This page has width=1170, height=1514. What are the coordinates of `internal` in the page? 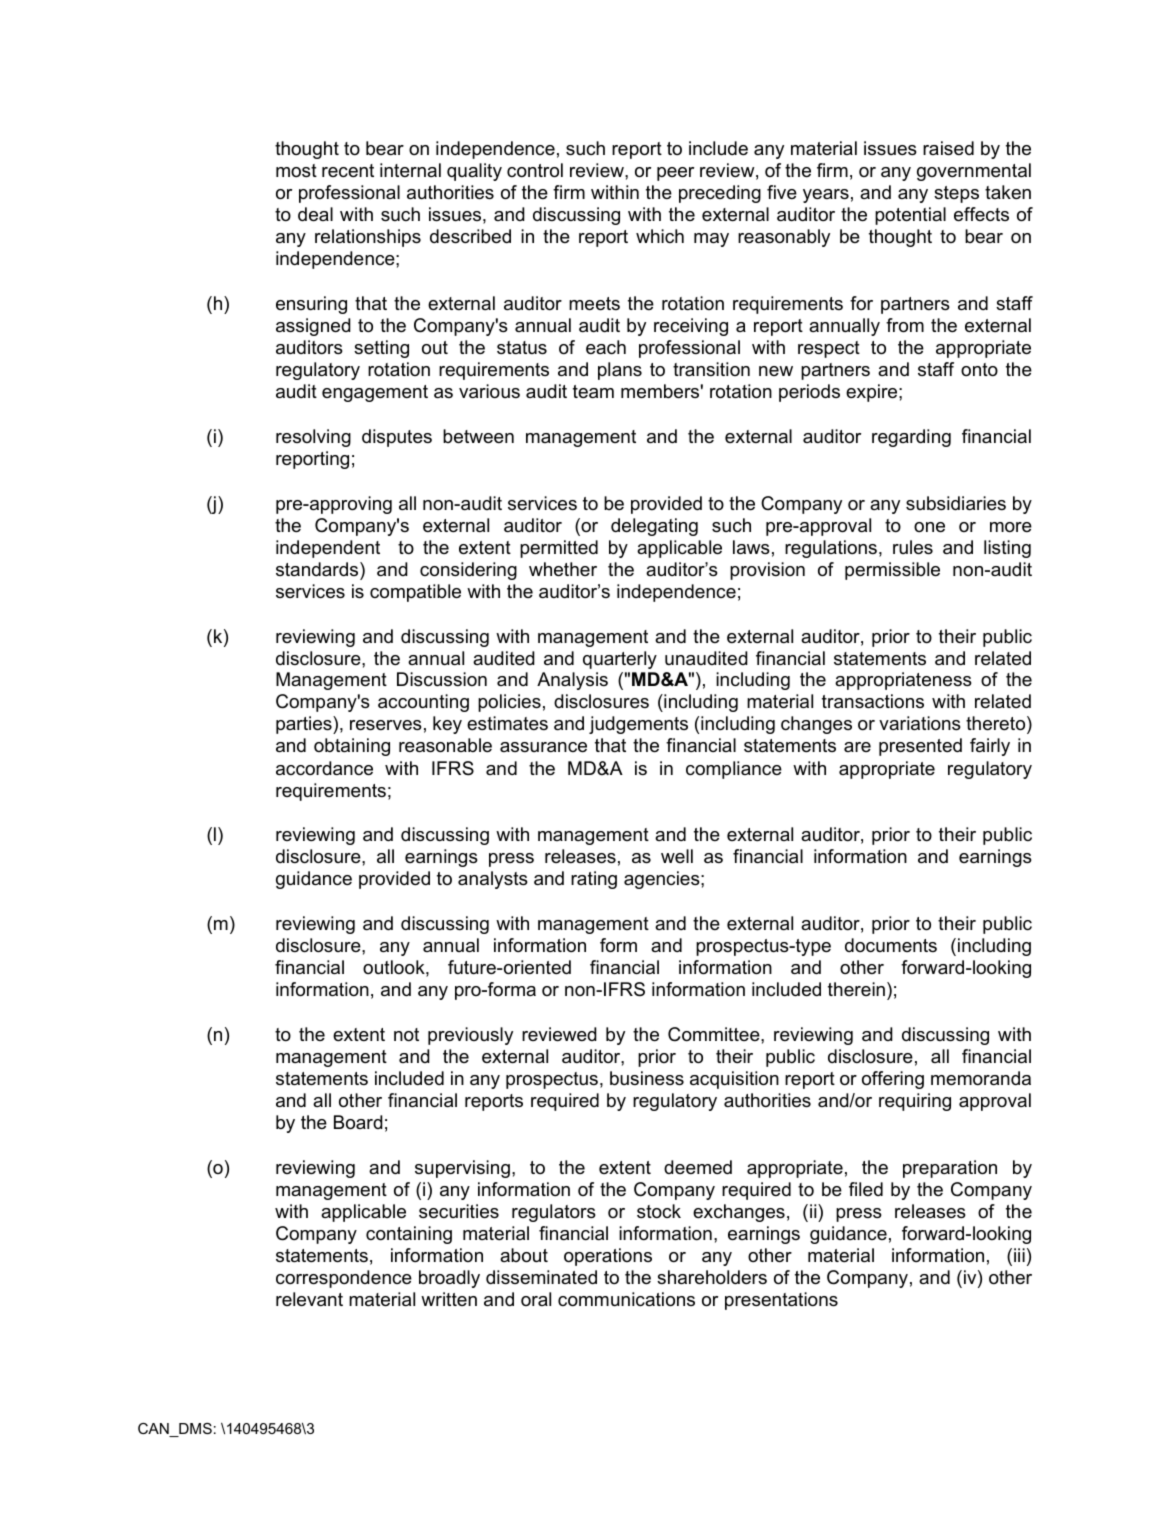 It's located at (410, 170).
